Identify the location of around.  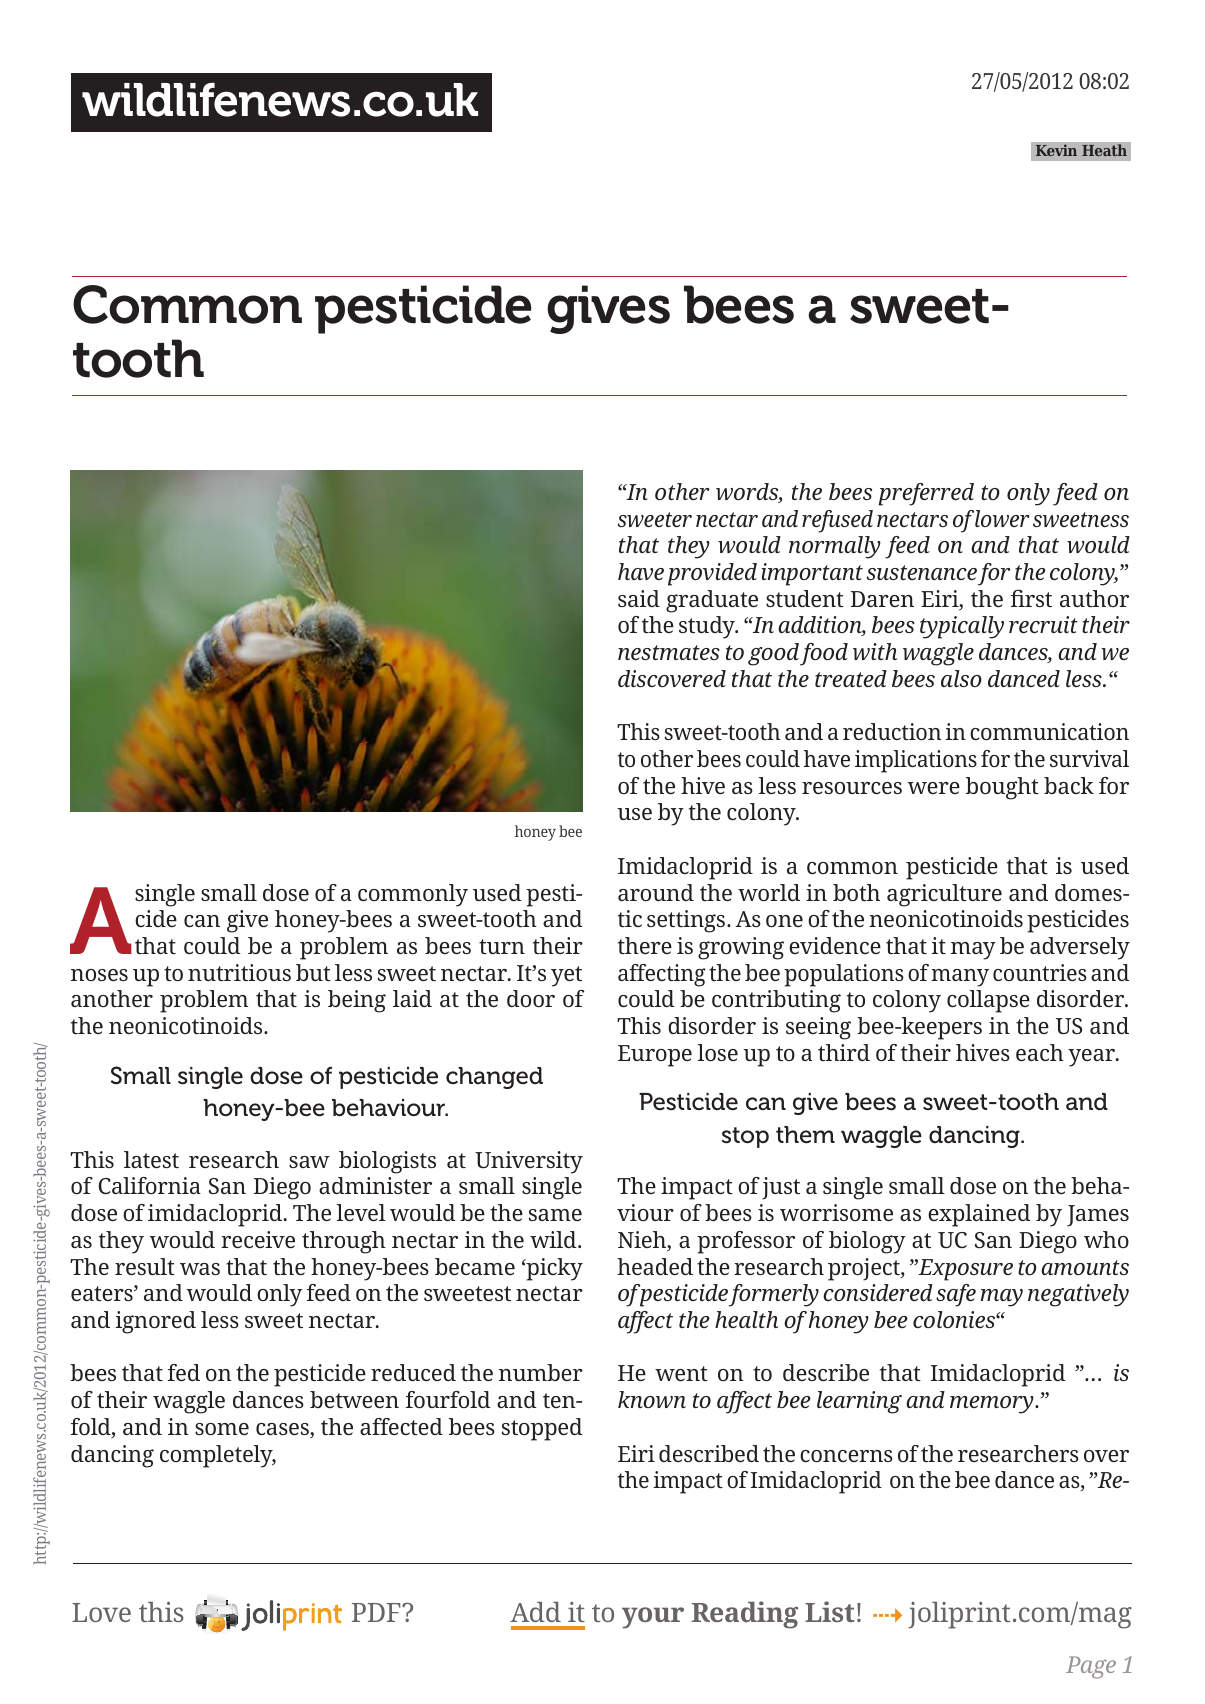
(656, 892).
